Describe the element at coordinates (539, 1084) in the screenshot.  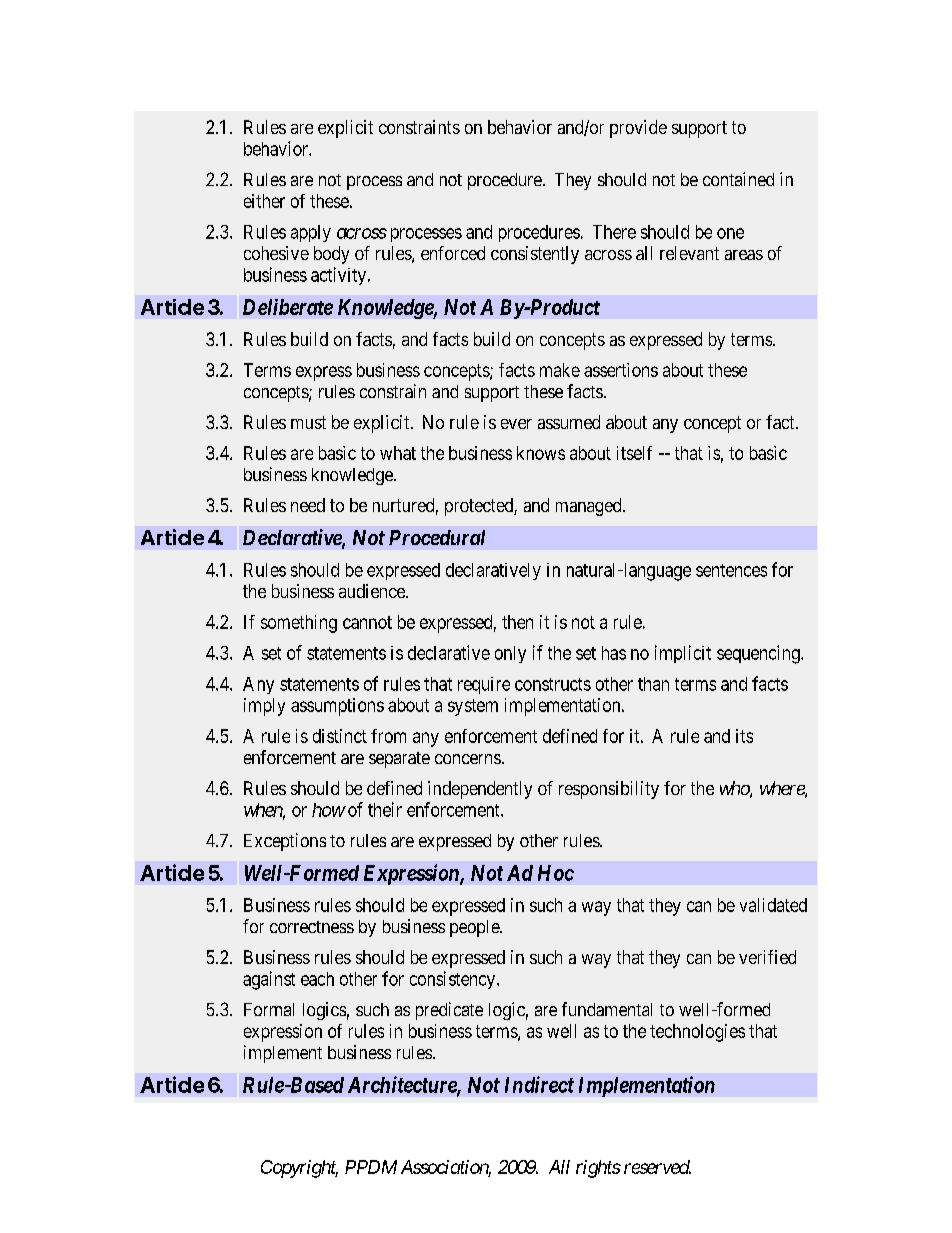
I see `Indirect` at that location.
